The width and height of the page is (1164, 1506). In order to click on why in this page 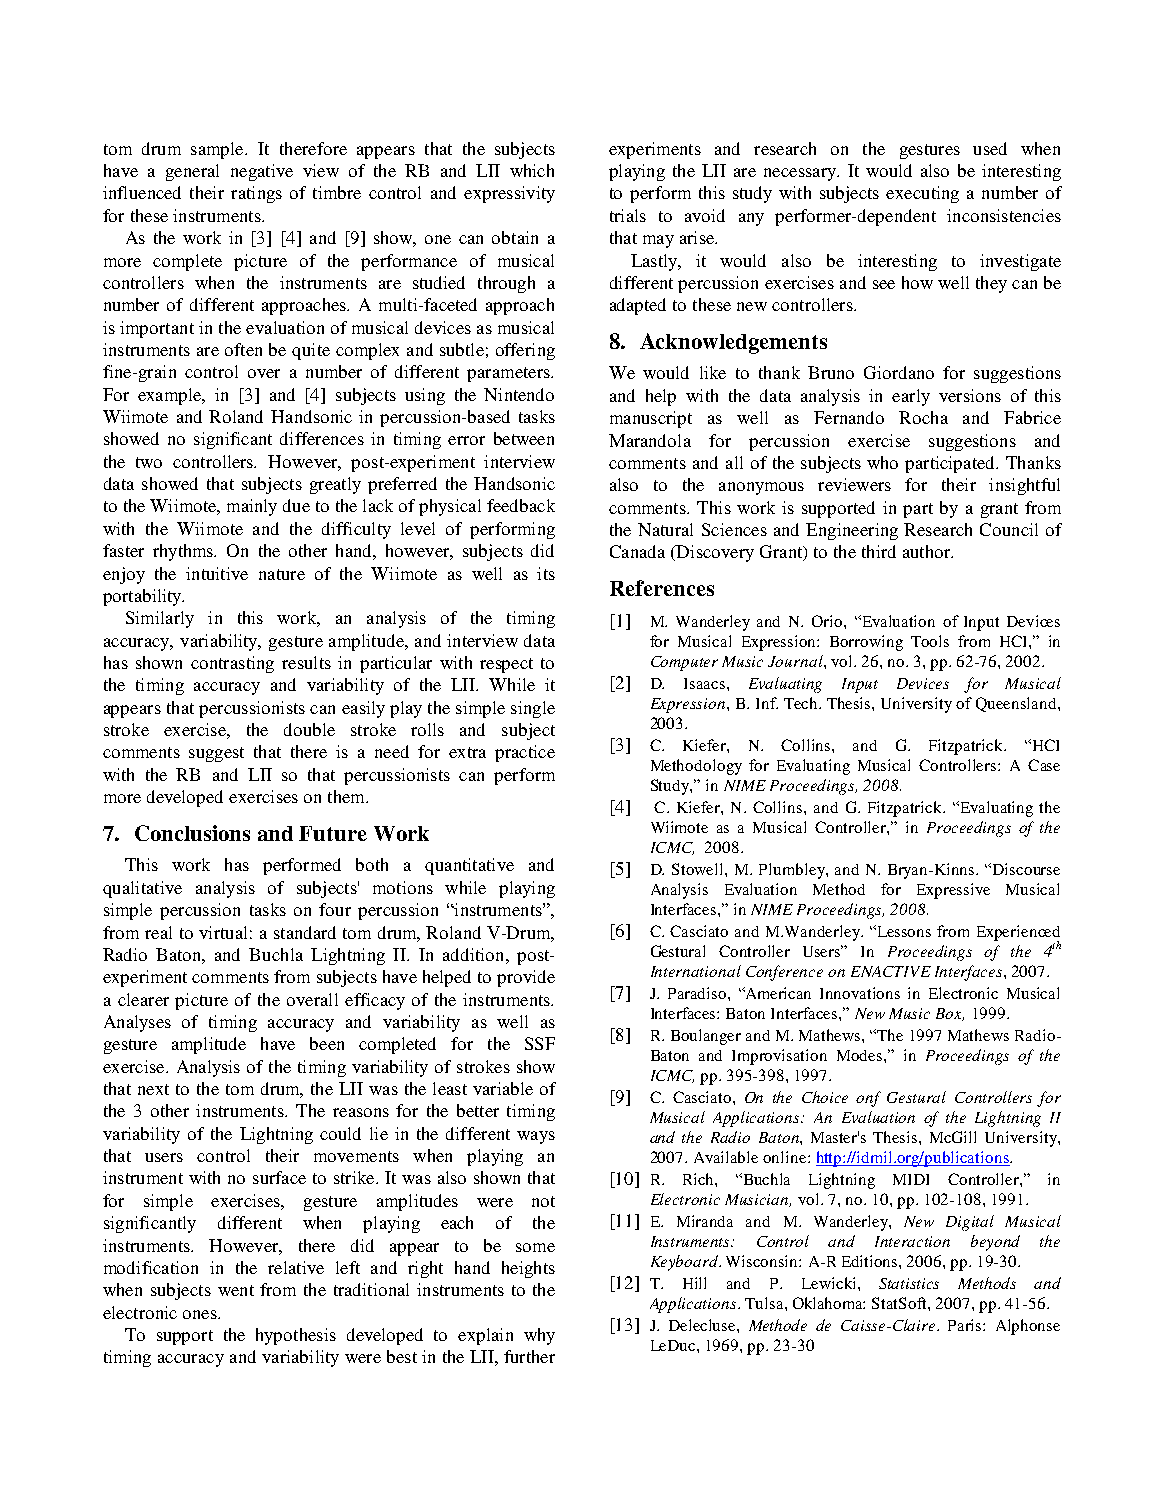, I will do `click(539, 1336)`.
